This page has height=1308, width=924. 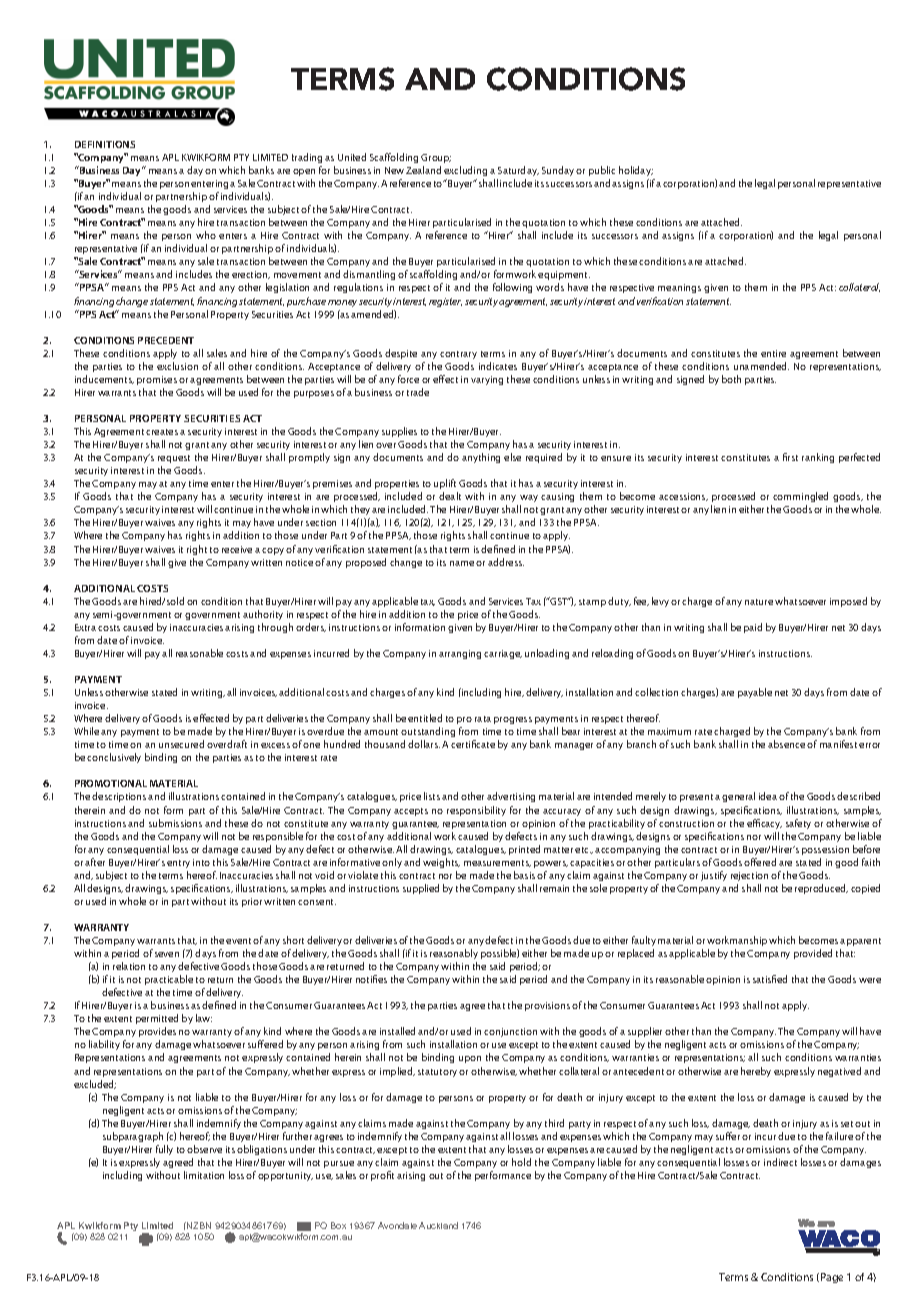 I want to click on reasonably, so click(x=454, y=954).
